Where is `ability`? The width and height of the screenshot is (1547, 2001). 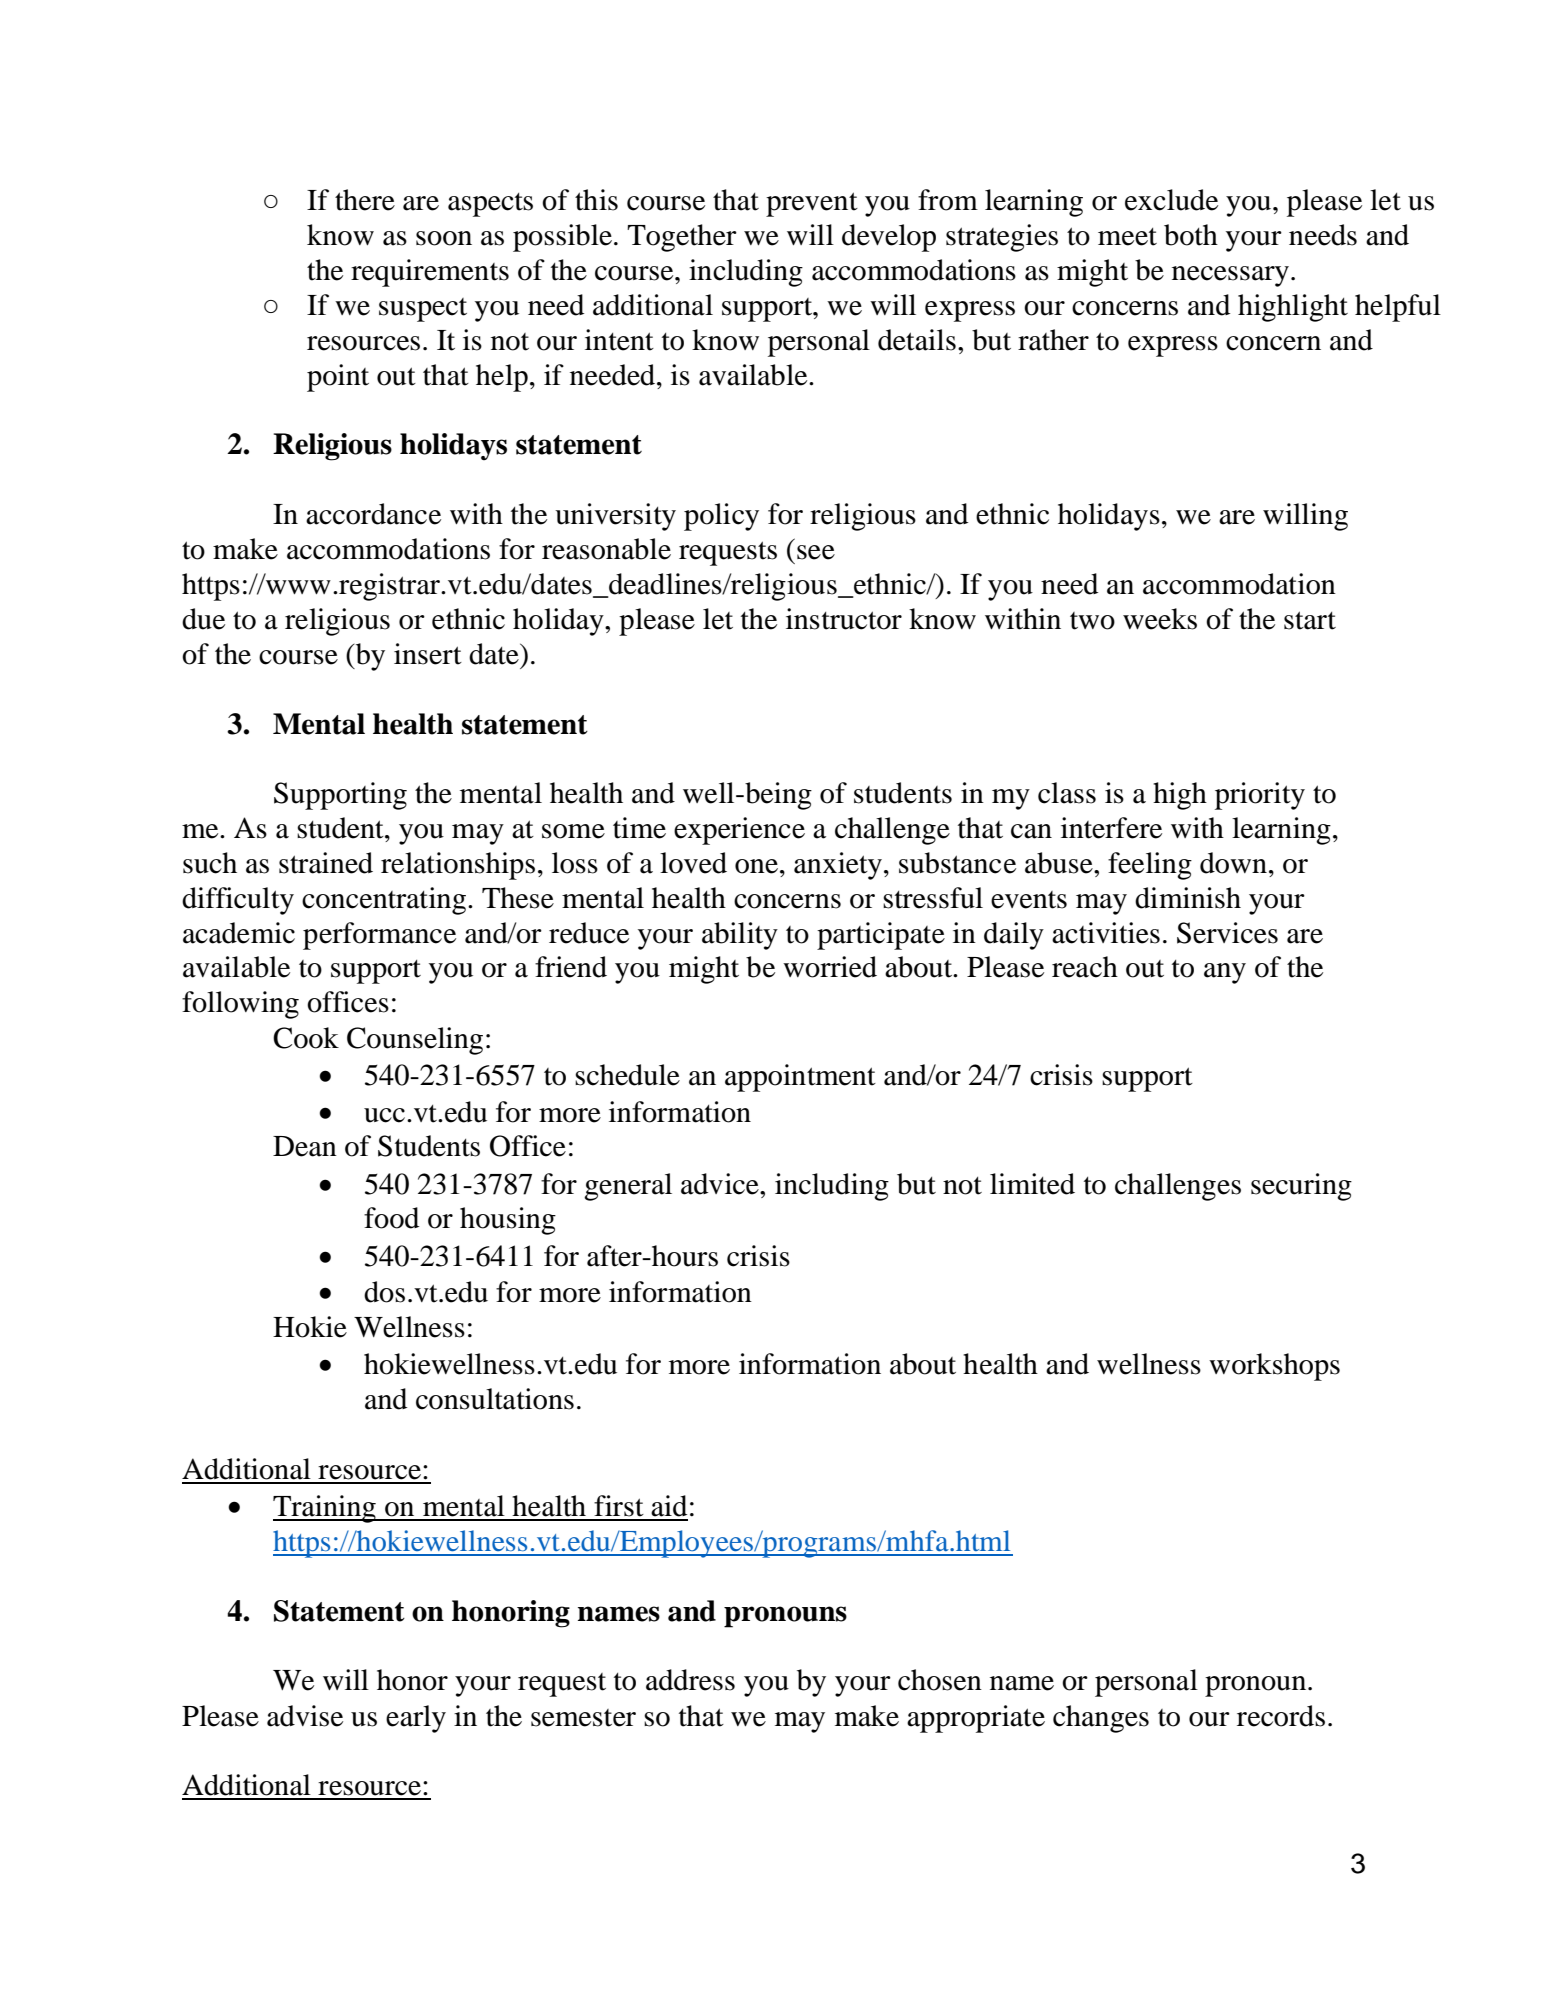 ability is located at coordinates (740, 936).
